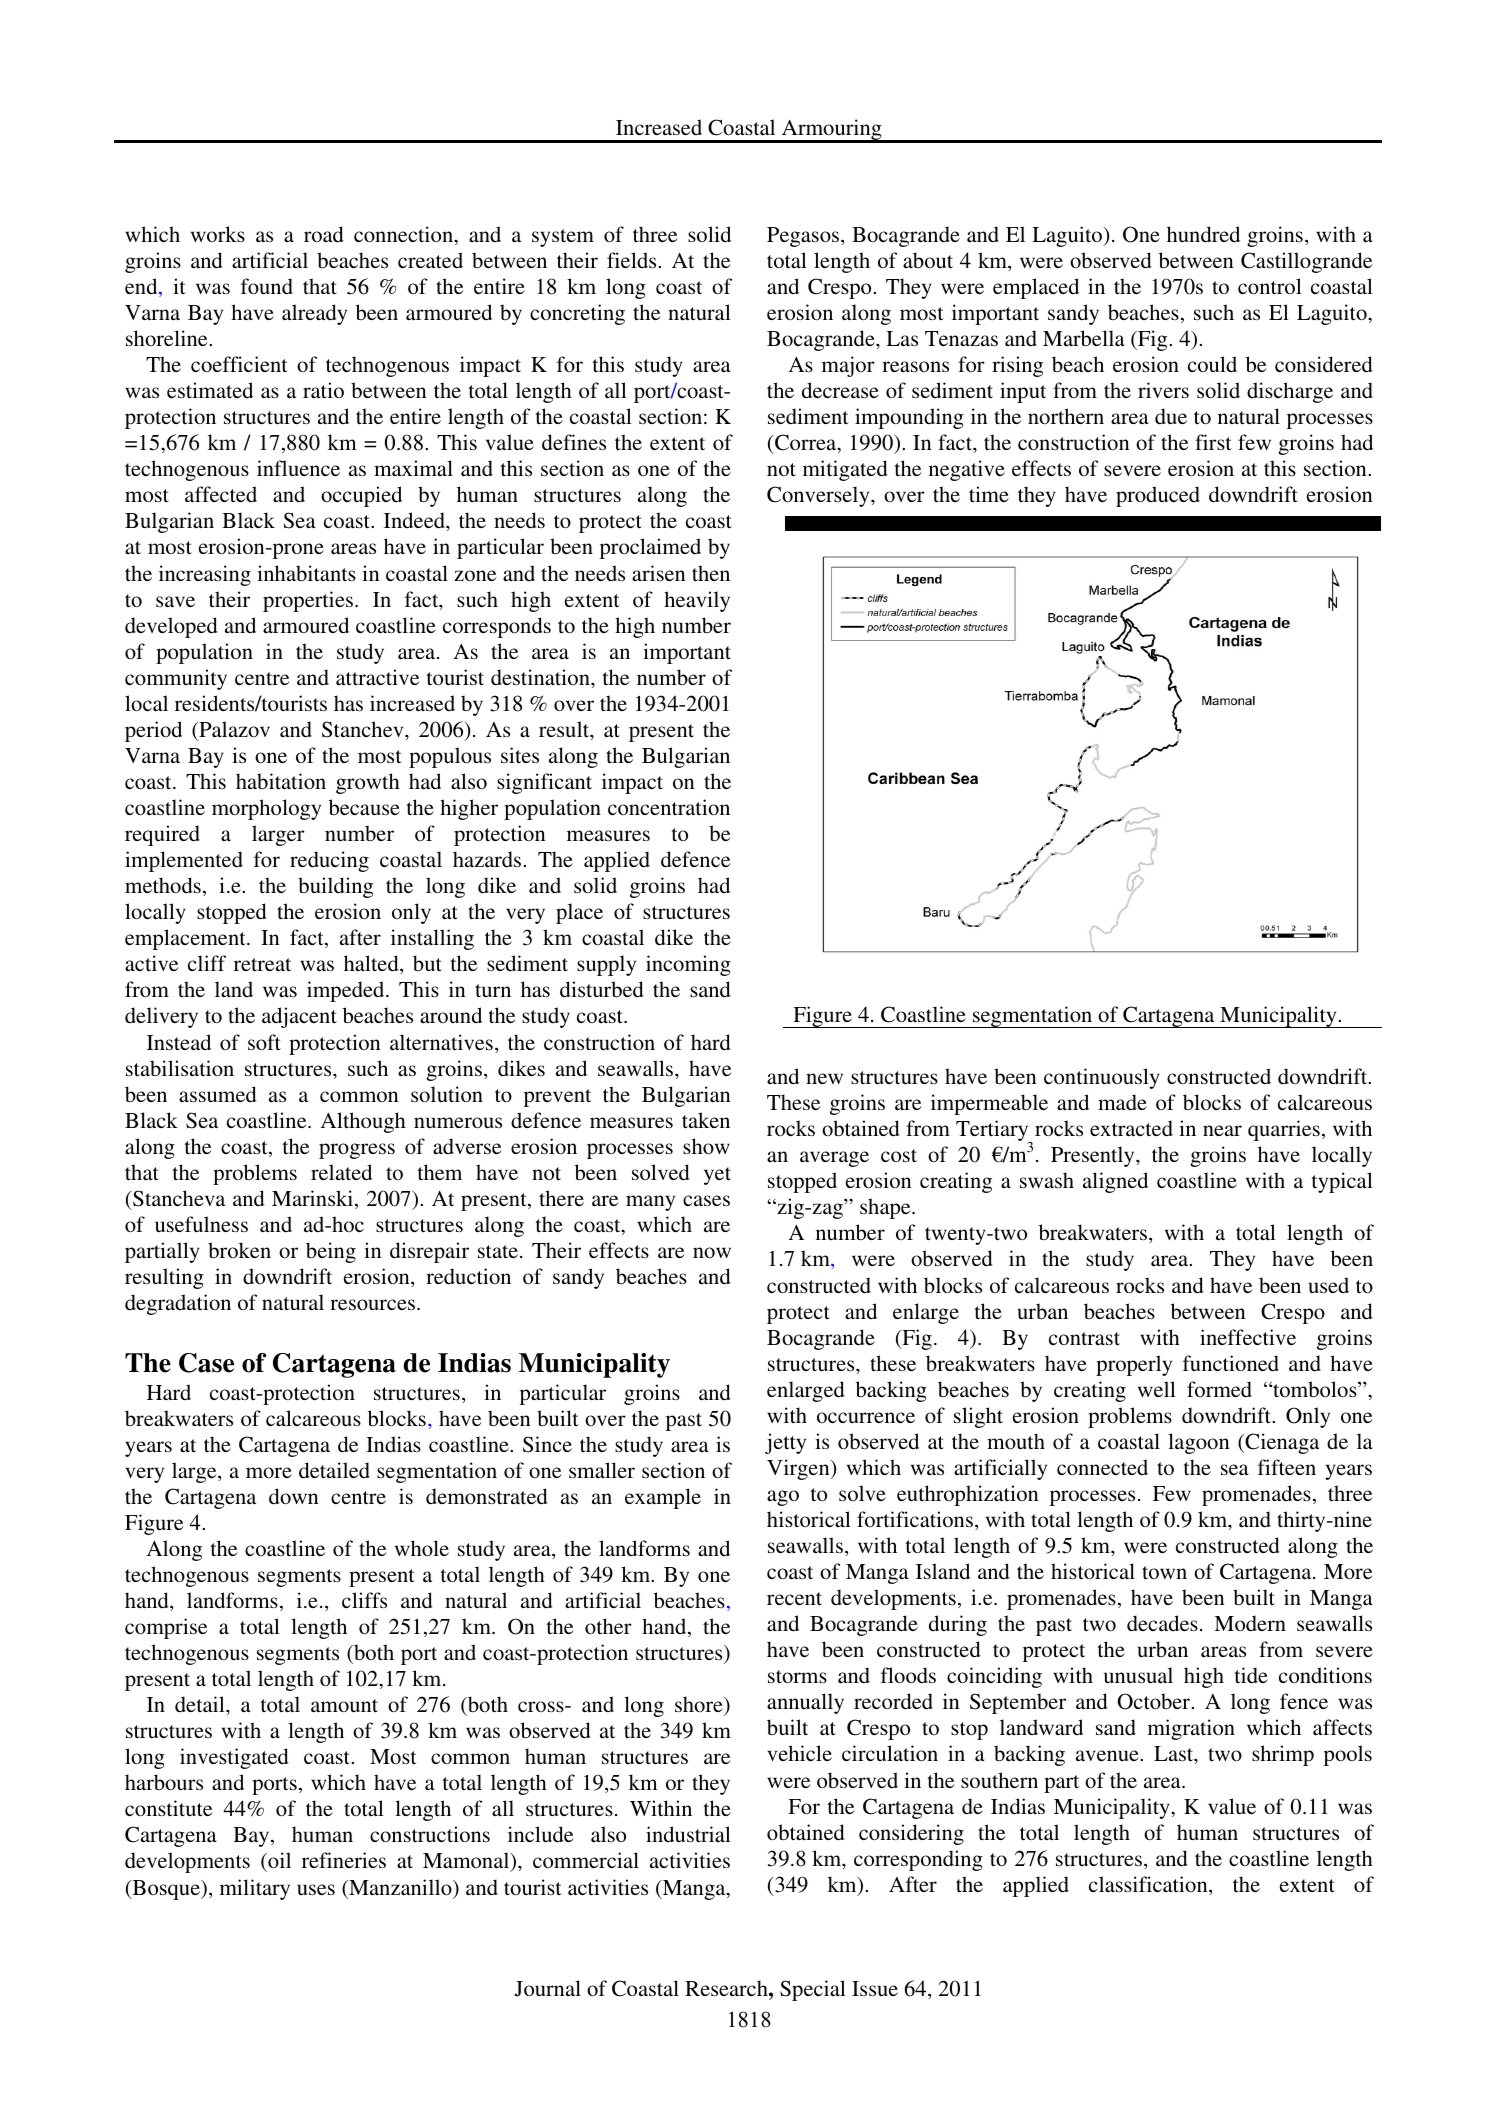 The width and height of the screenshot is (1498, 2119). What do you see at coordinates (1222, 1130) in the screenshot?
I see `near` at bounding box center [1222, 1130].
